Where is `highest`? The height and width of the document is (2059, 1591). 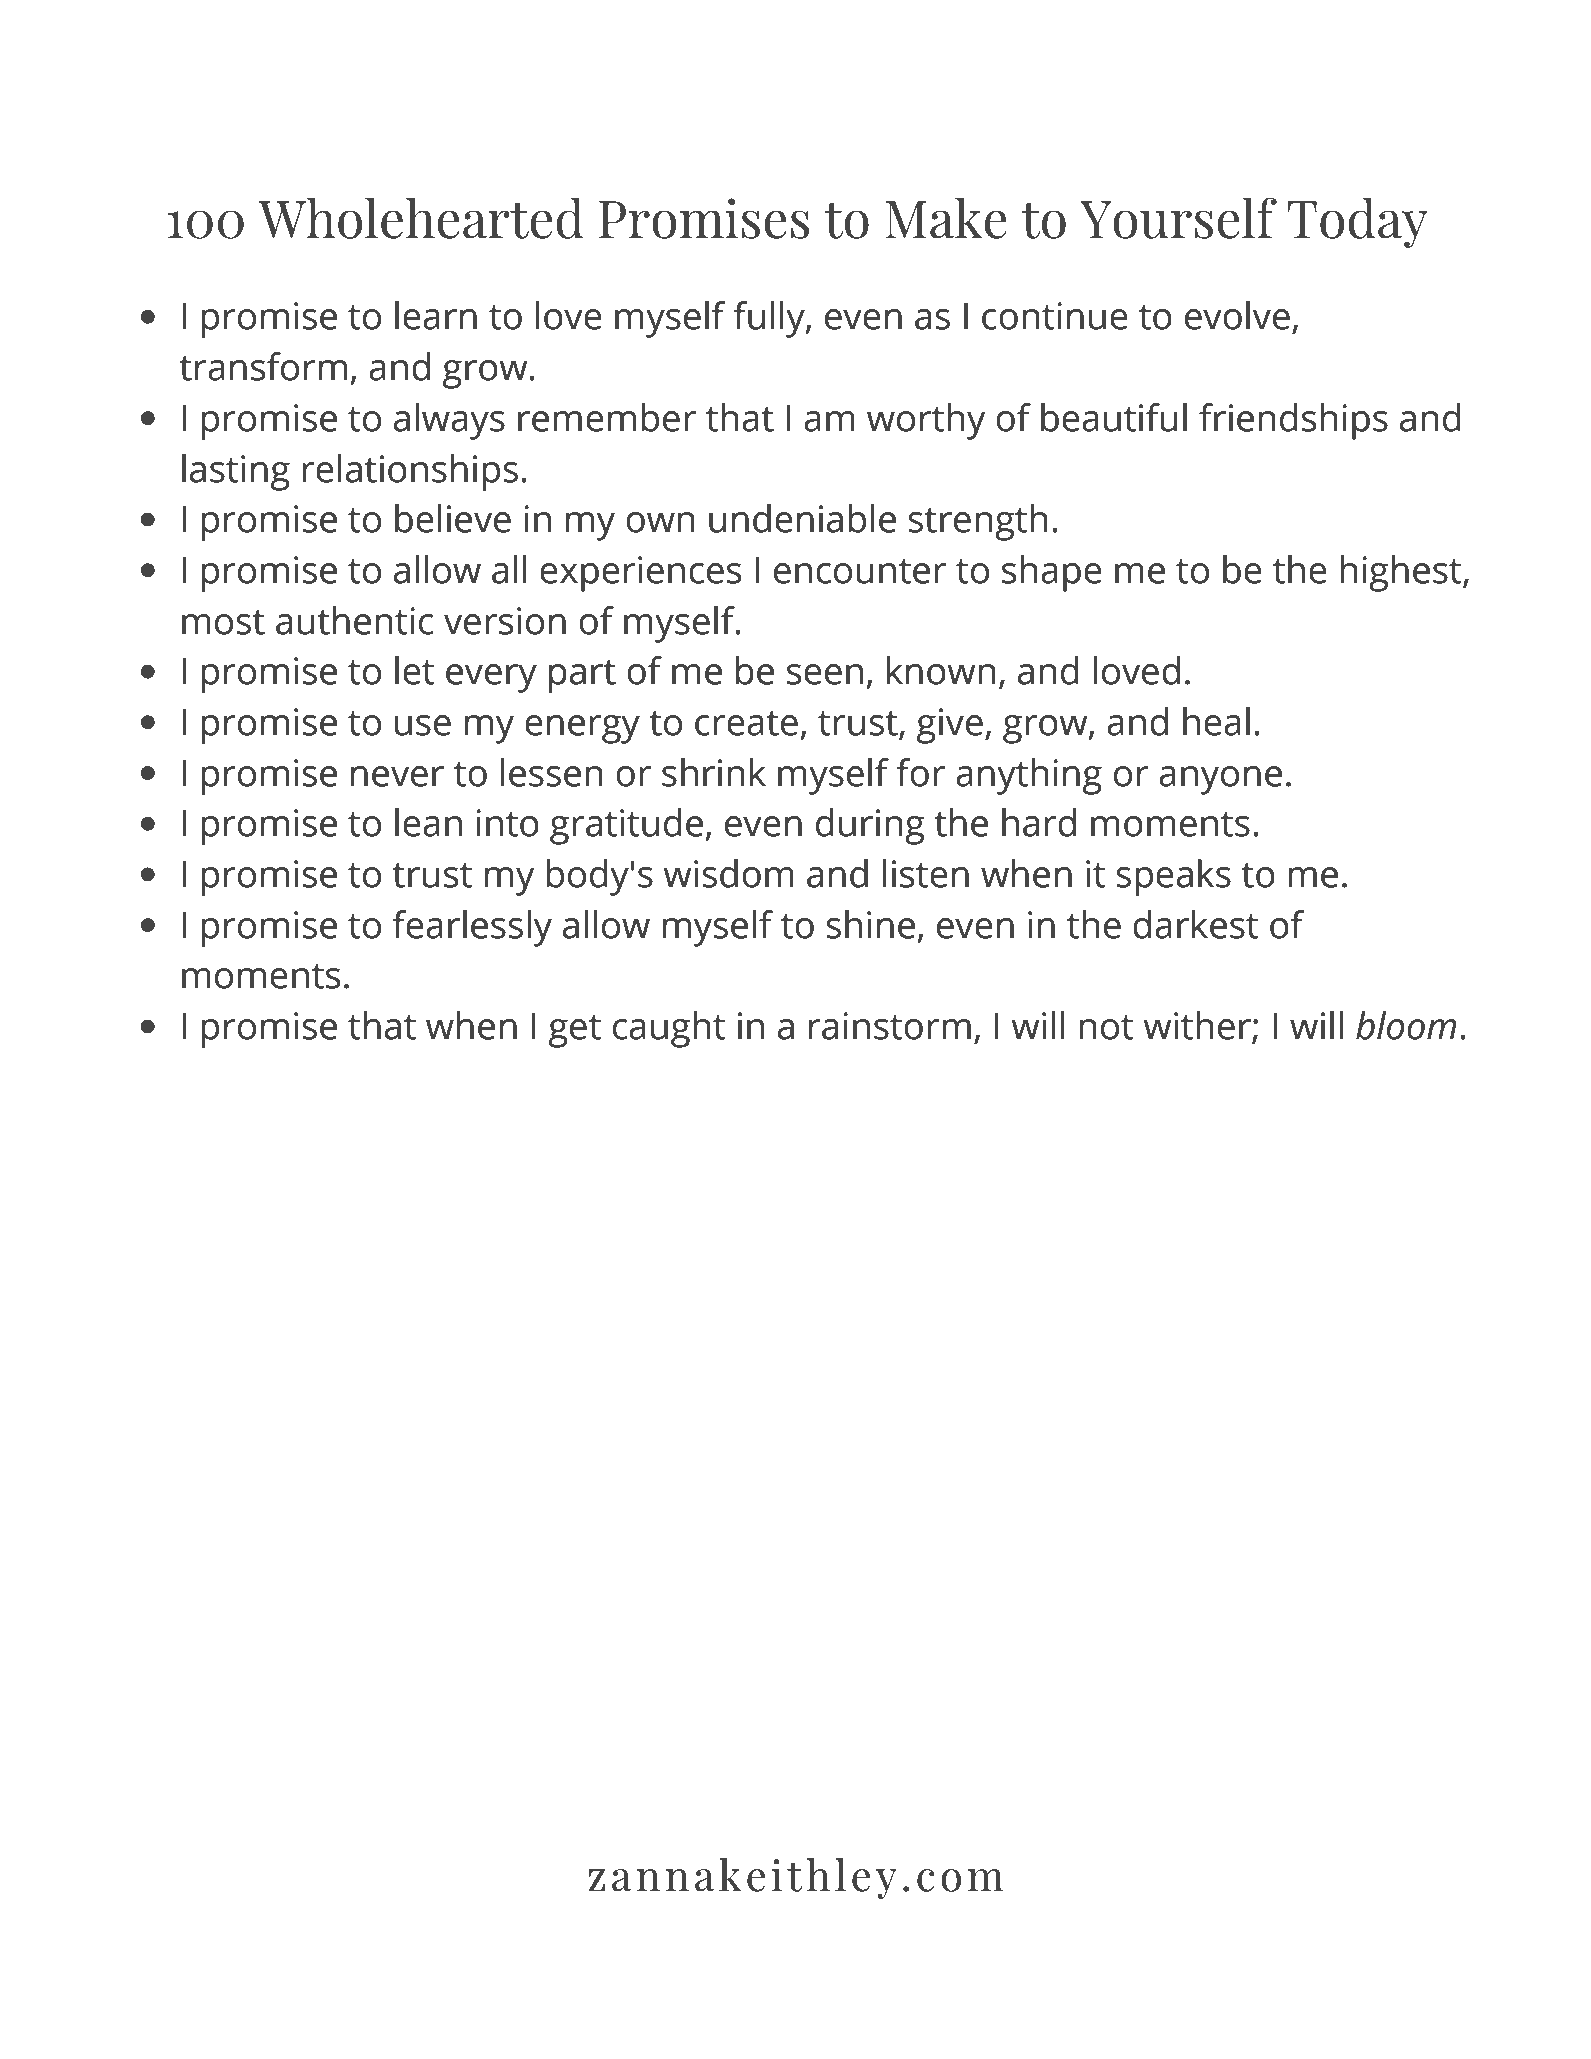 highest is located at coordinates (1402, 573).
